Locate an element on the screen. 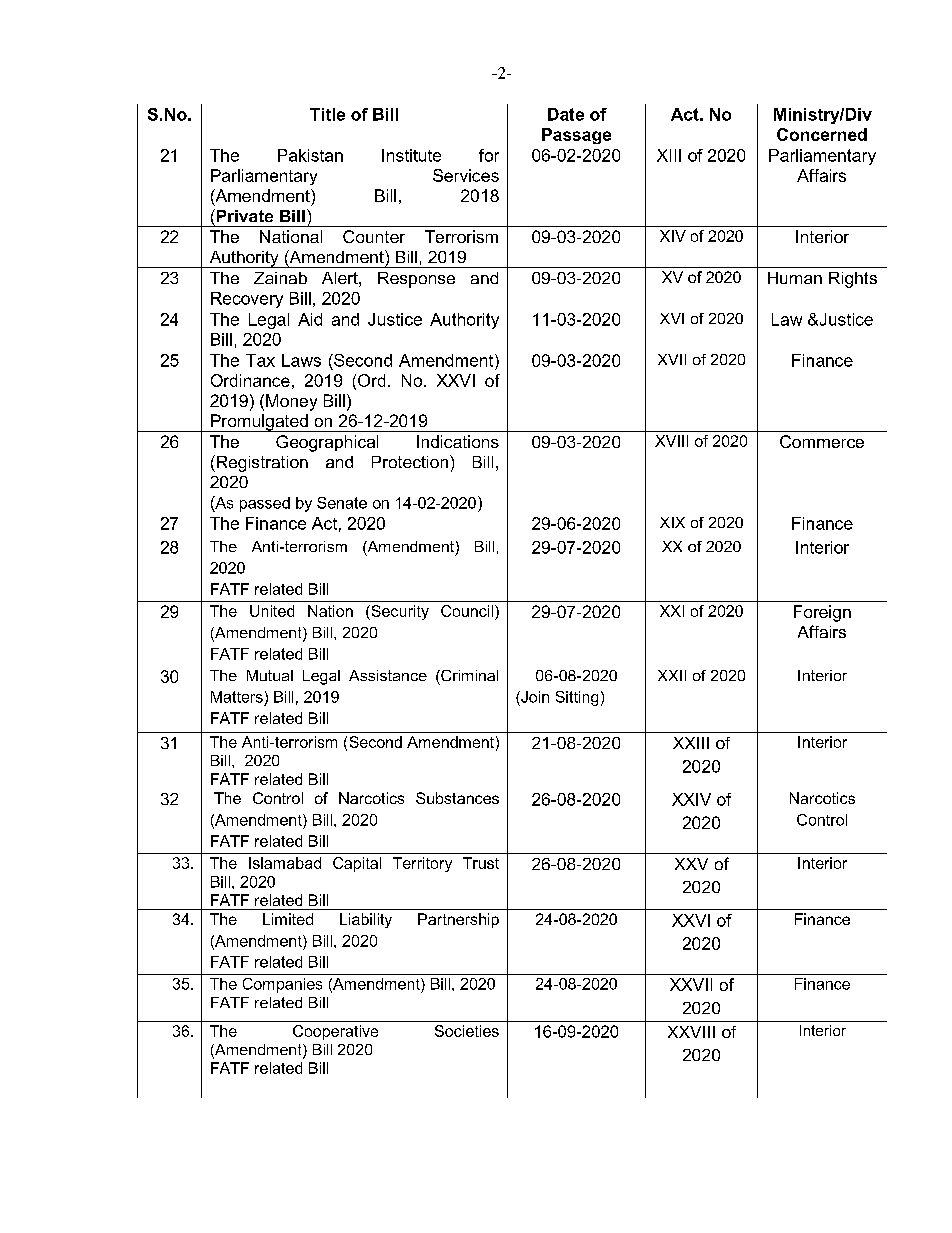  XXIV is located at coordinates (691, 799).
